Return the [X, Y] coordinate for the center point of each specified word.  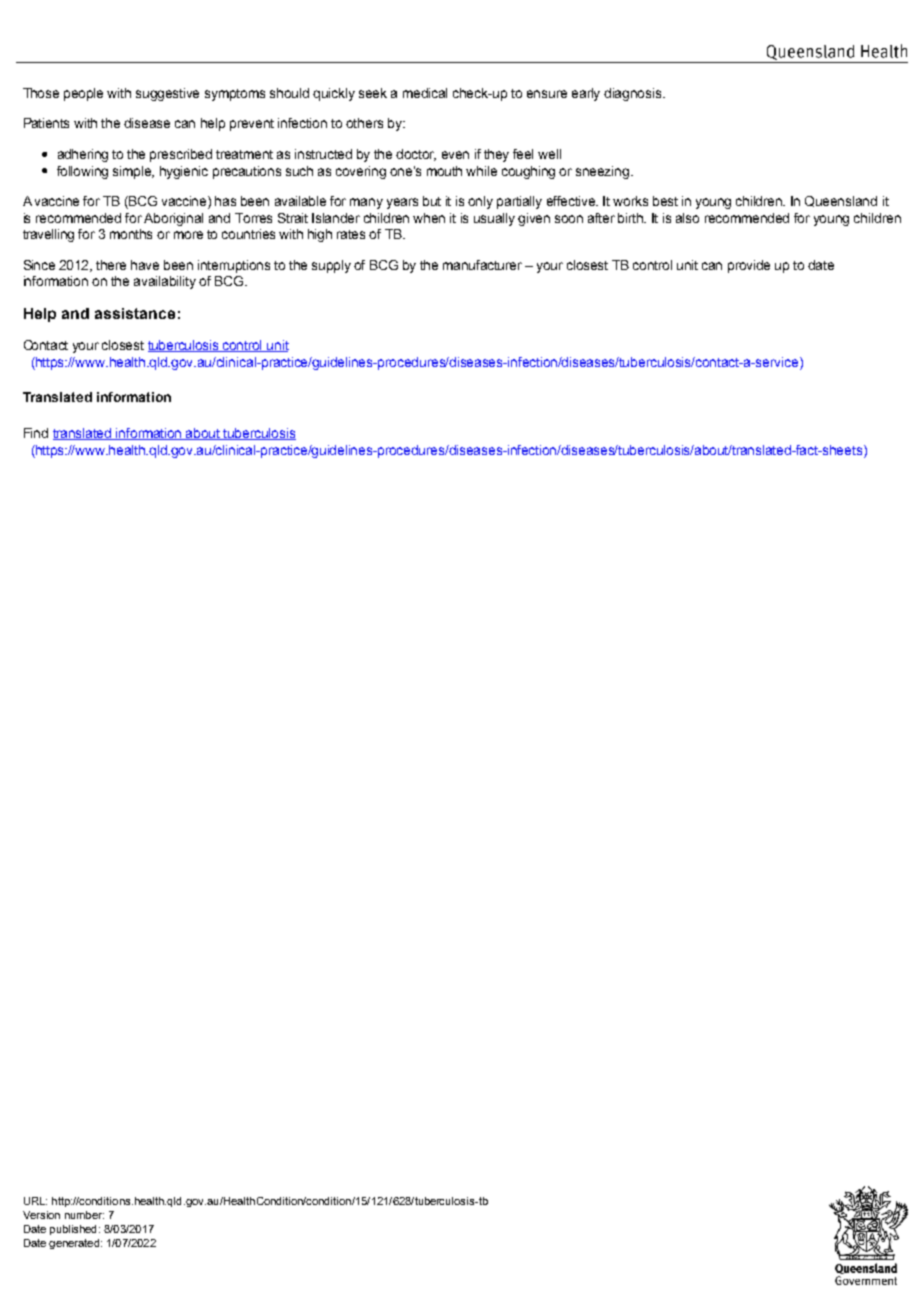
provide [749, 266]
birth [632, 218]
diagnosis [634, 94]
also [687, 218]
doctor [416, 155]
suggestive [167, 94]
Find [36, 433]
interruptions [234, 266]
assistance [135, 313]
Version [41, 1215]
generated [75, 1244]
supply [331, 266]
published [73, 1230]
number [84, 1215]
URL [35, 1201]
